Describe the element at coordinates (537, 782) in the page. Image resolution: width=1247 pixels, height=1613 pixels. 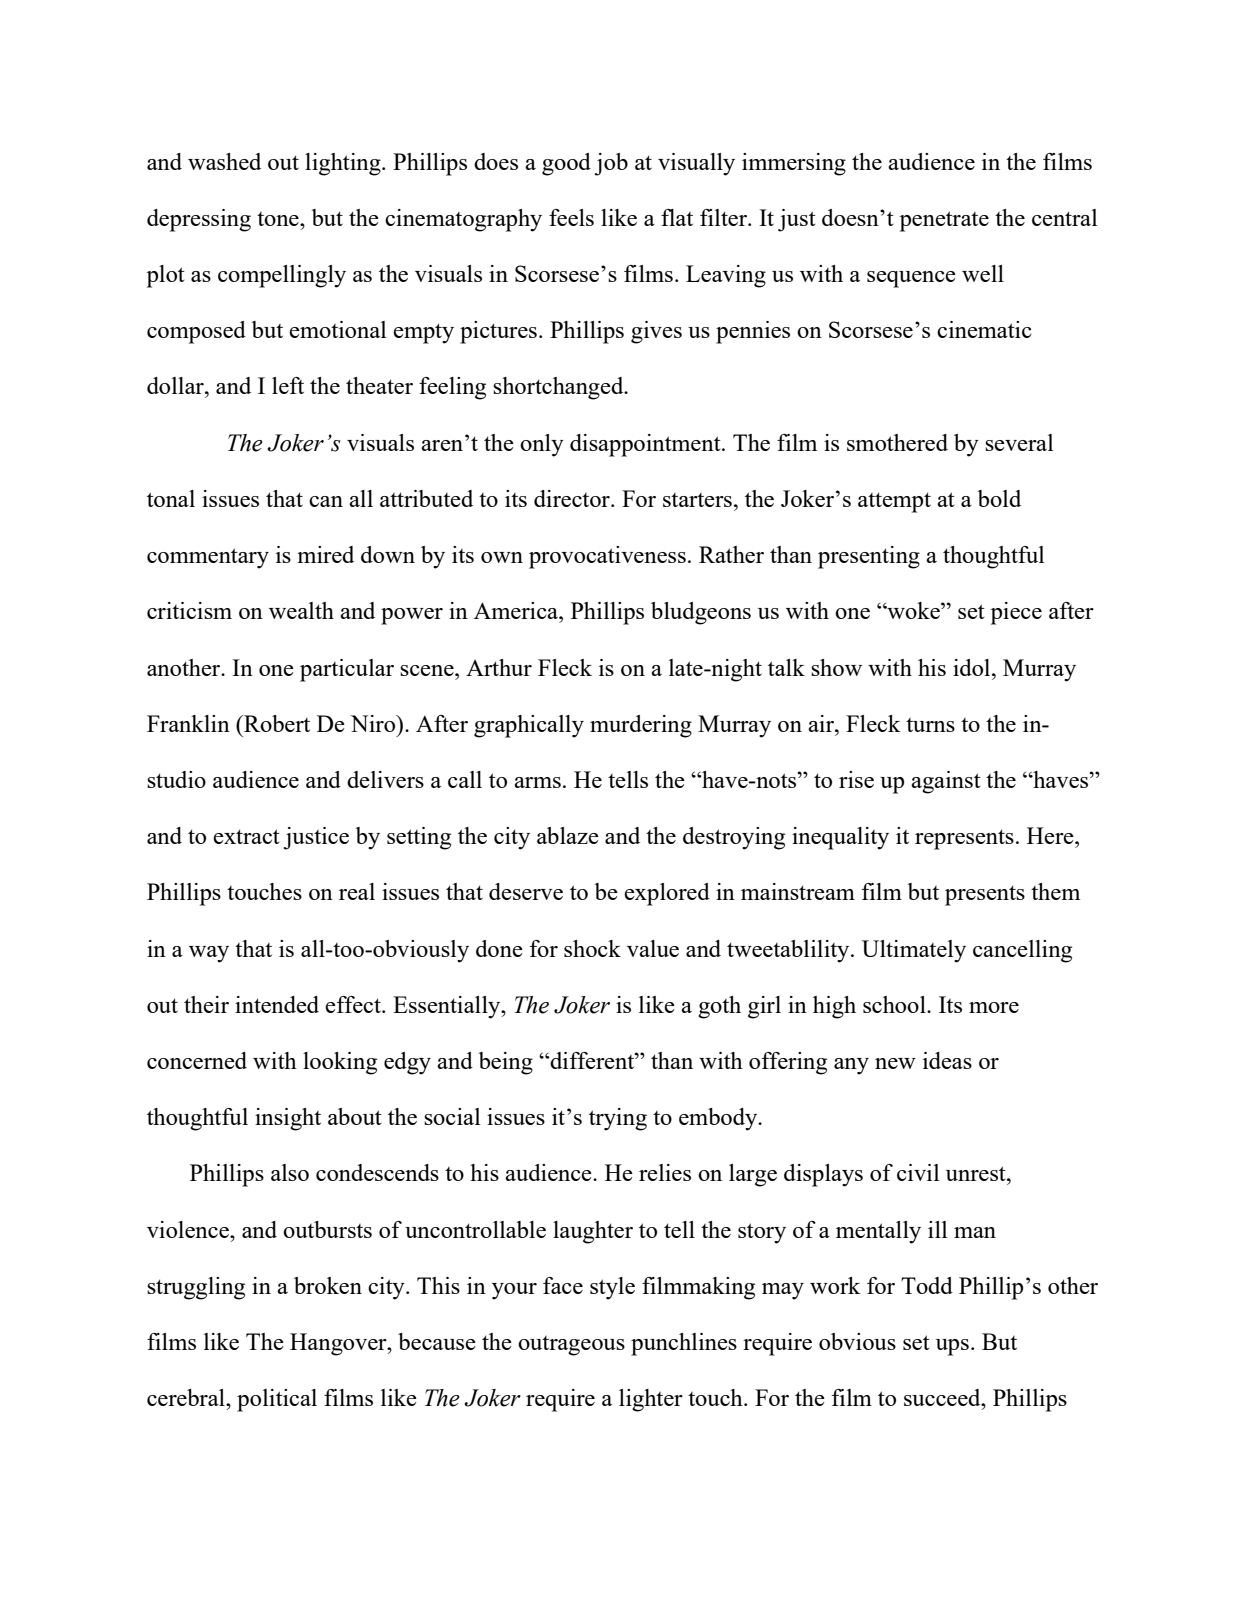
I see `arms` at that location.
